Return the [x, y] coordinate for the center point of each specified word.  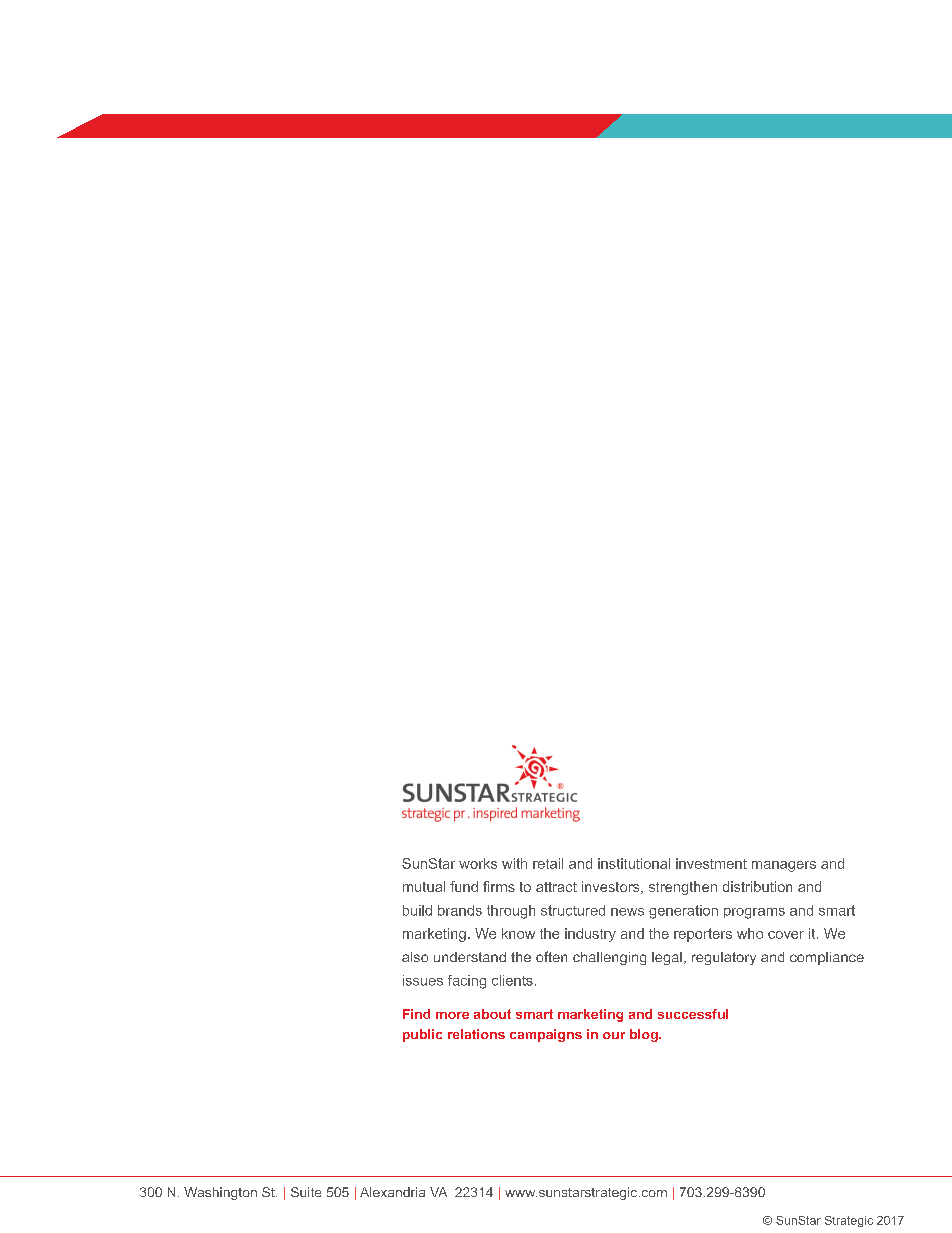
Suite [306, 1192]
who [750, 933]
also [415, 957]
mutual [424, 886]
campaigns [546, 1035]
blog [645, 1035]
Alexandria [392, 1192]
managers [784, 866]
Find [416, 1014]
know [518, 933]
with [514, 863]
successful [693, 1014]
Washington [220, 1193]
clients [512, 980]
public [422, 1035]
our [614, 1035]
